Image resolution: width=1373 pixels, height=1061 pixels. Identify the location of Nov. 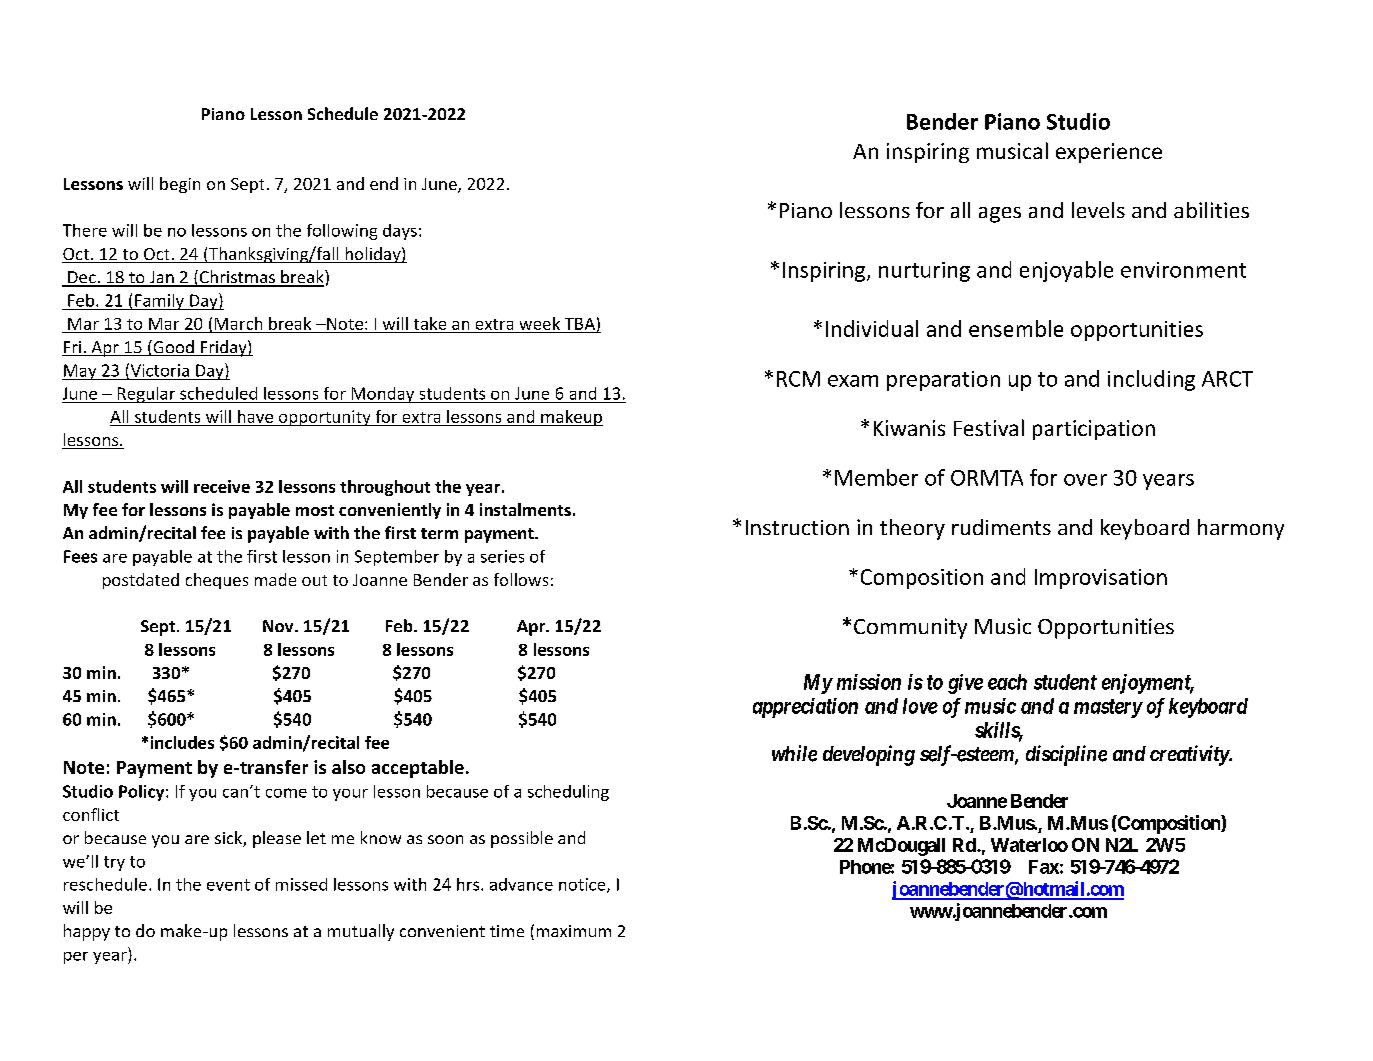
(279, 626).
